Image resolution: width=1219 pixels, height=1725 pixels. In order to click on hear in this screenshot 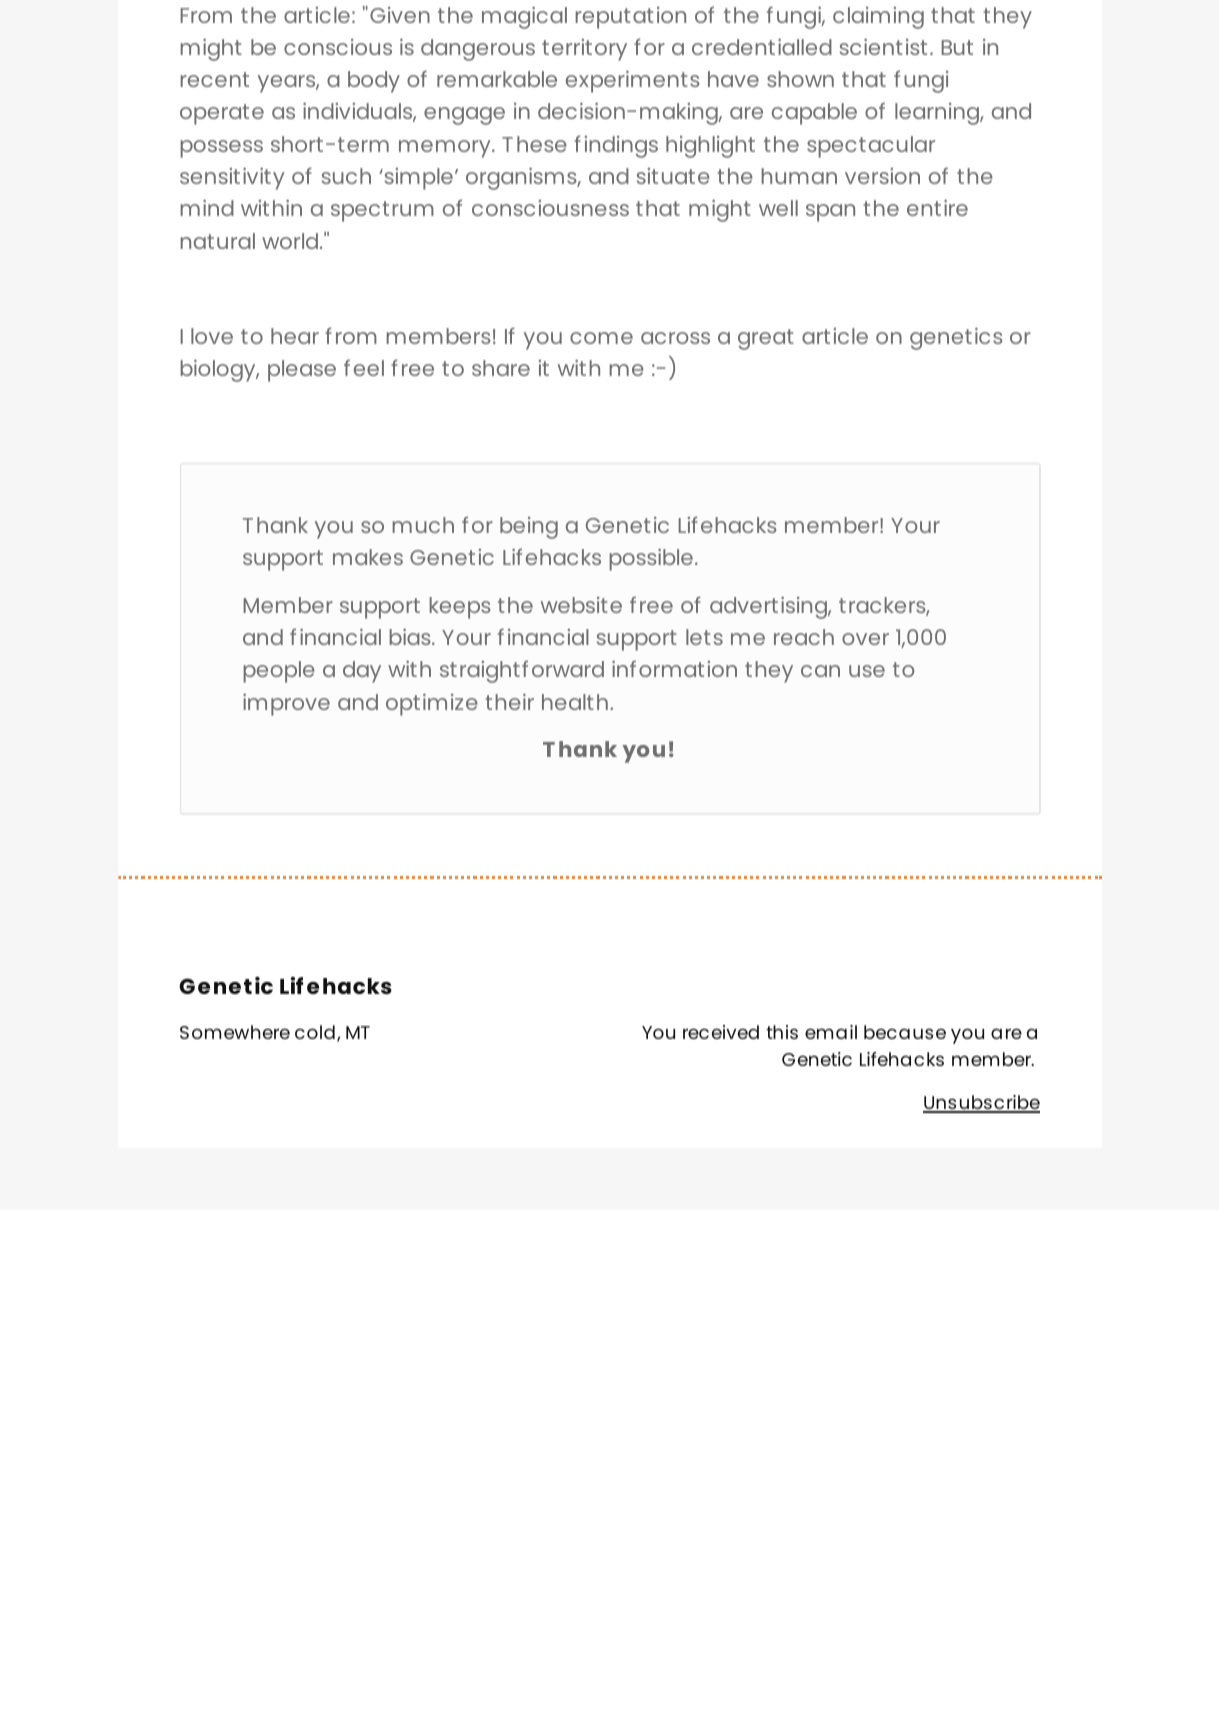, I will do `click(295, 336)`.
